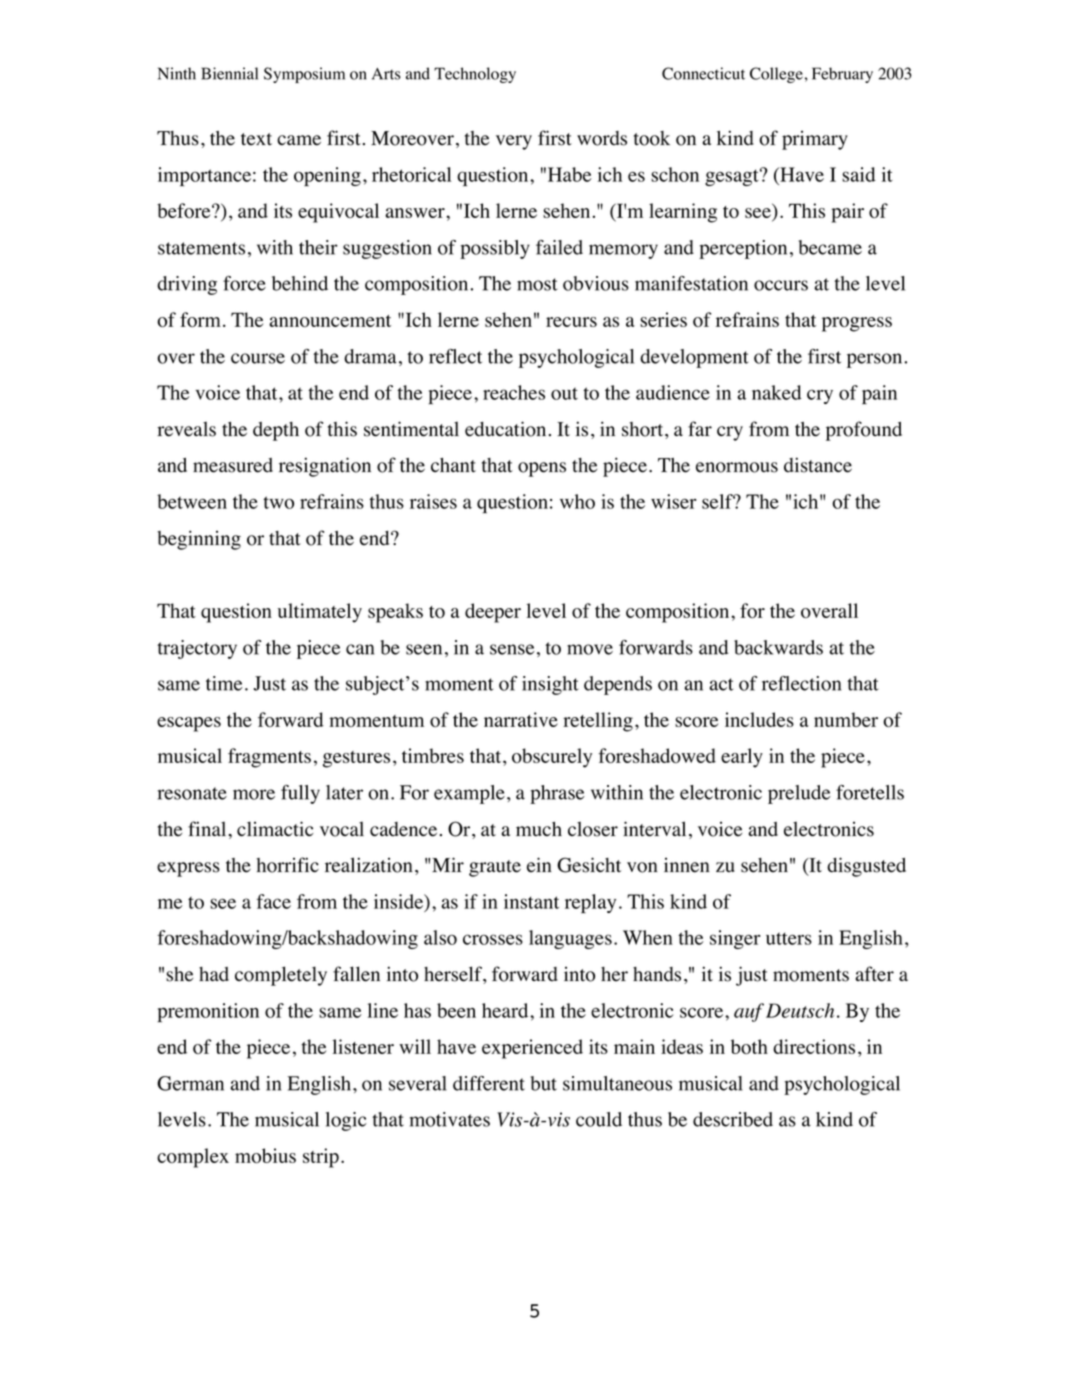 The image size is (1070, 1385). I want to click on fragments, so click(269, 758).
